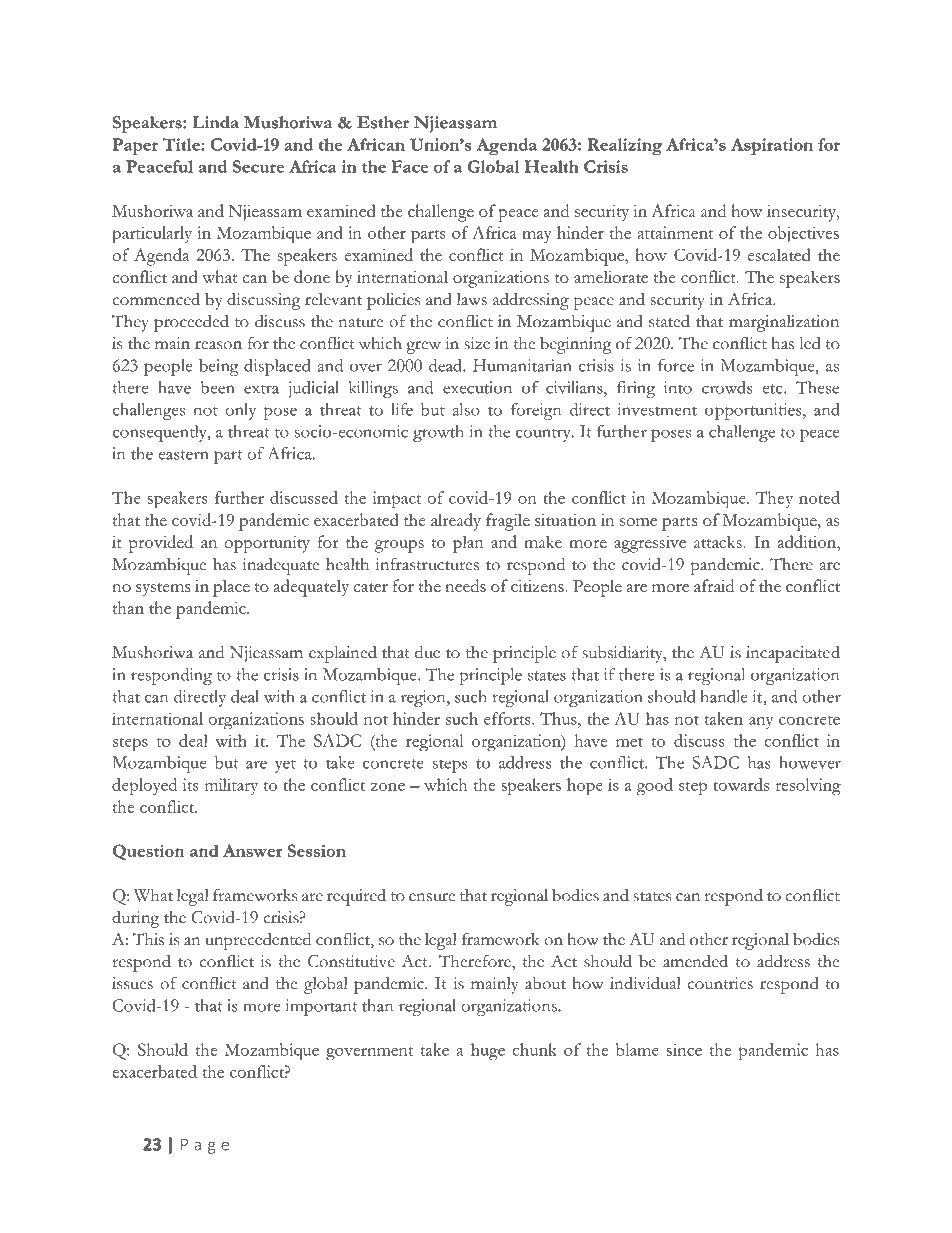  Describe the element at coordinates (163, 590) in the screenshot. I see `systems` at that location.
